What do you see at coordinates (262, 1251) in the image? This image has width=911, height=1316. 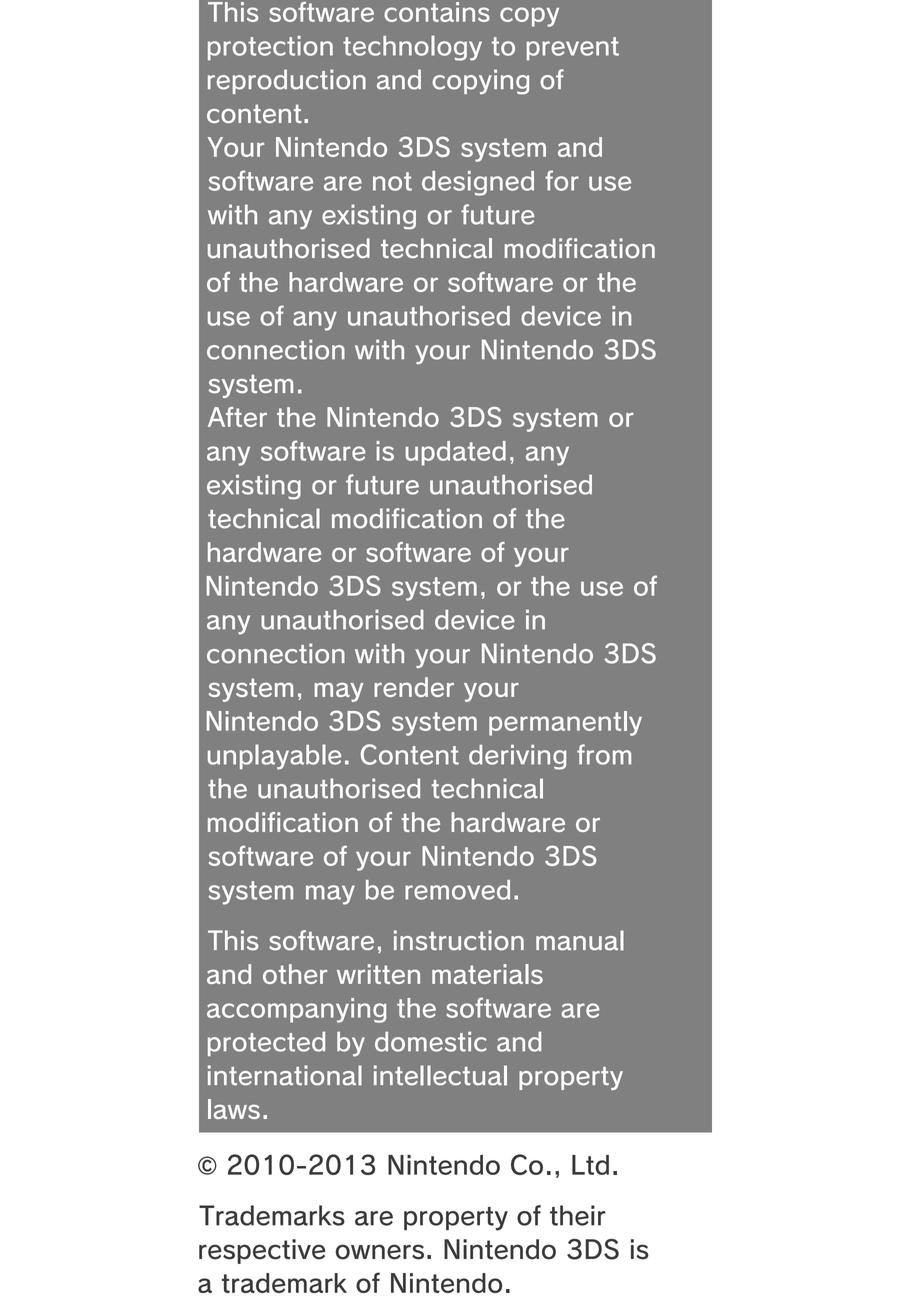 I see `respective` at bounding box center [262, 1251].
